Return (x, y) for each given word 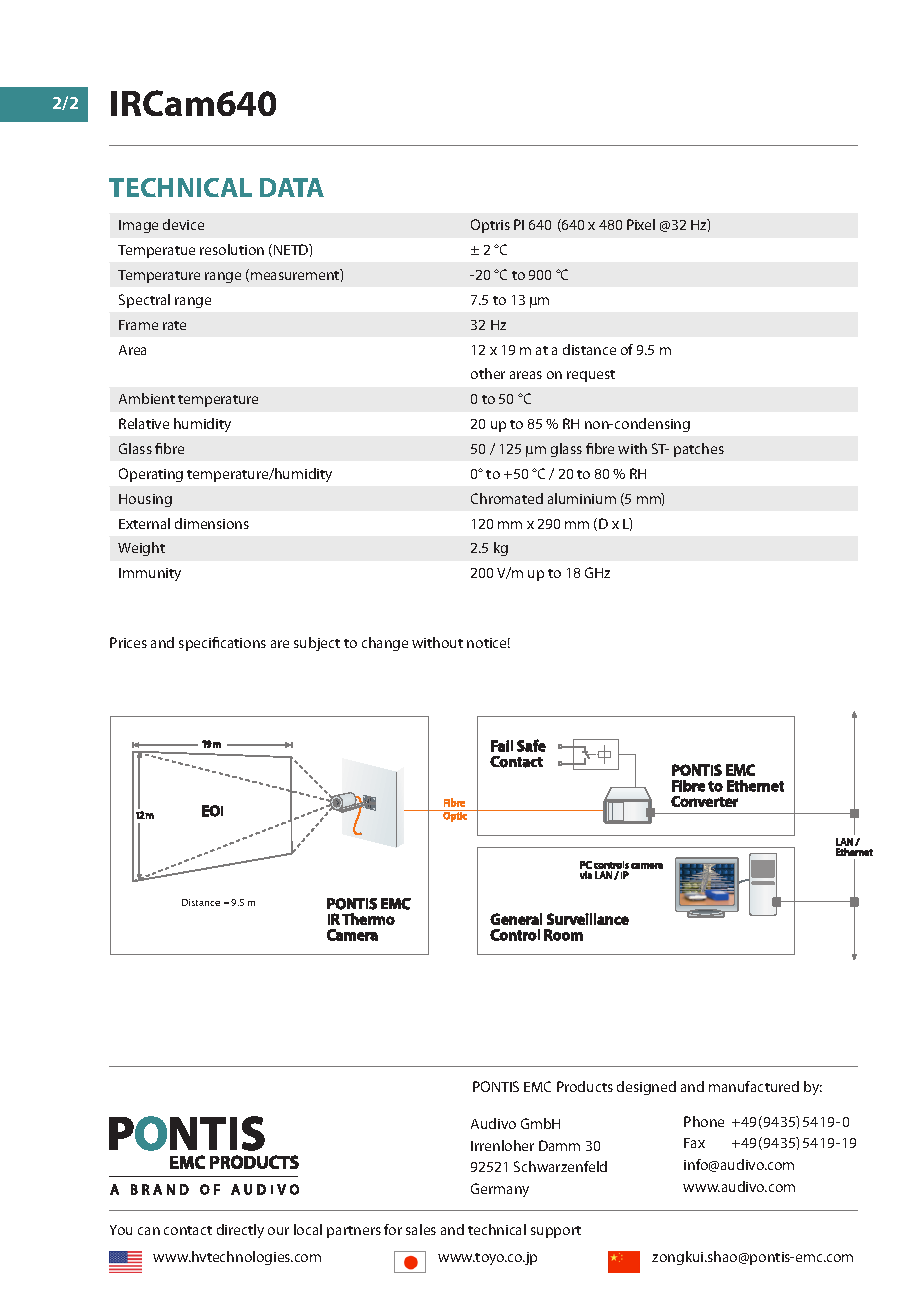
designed (646, 1088)
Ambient (147, 398)
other (488, 373)
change (385, 644)
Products (585, 1086)
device (183, 224)
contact (188, 1230)
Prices (128, 642)
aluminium (582, 498)
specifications (222, 644)
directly (240, 1231)
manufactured (754, 1086)
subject (317, 644)
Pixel (641, 224)
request (591, 376)
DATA (292, 187)
